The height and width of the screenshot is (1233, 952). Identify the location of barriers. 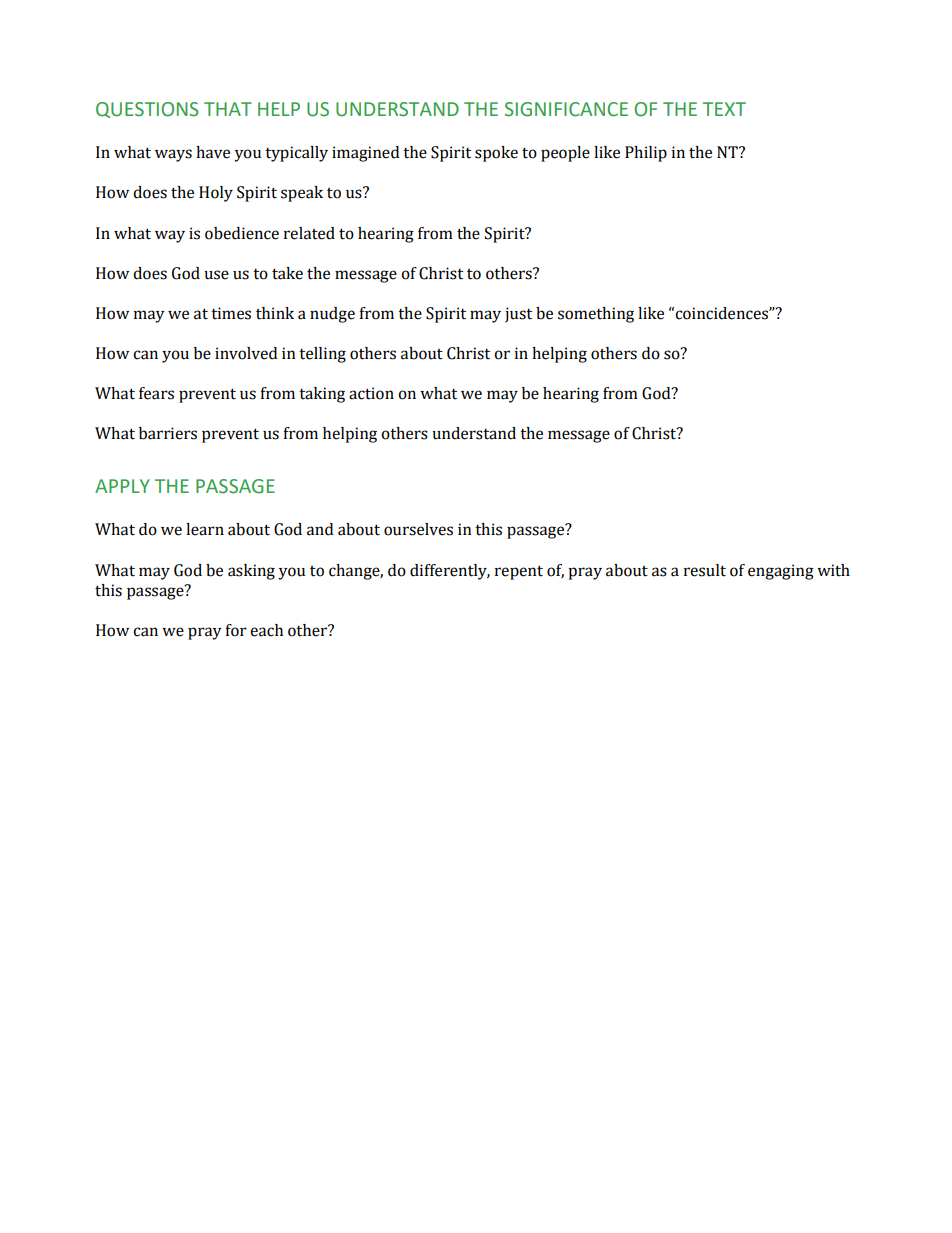
(168, 433).
